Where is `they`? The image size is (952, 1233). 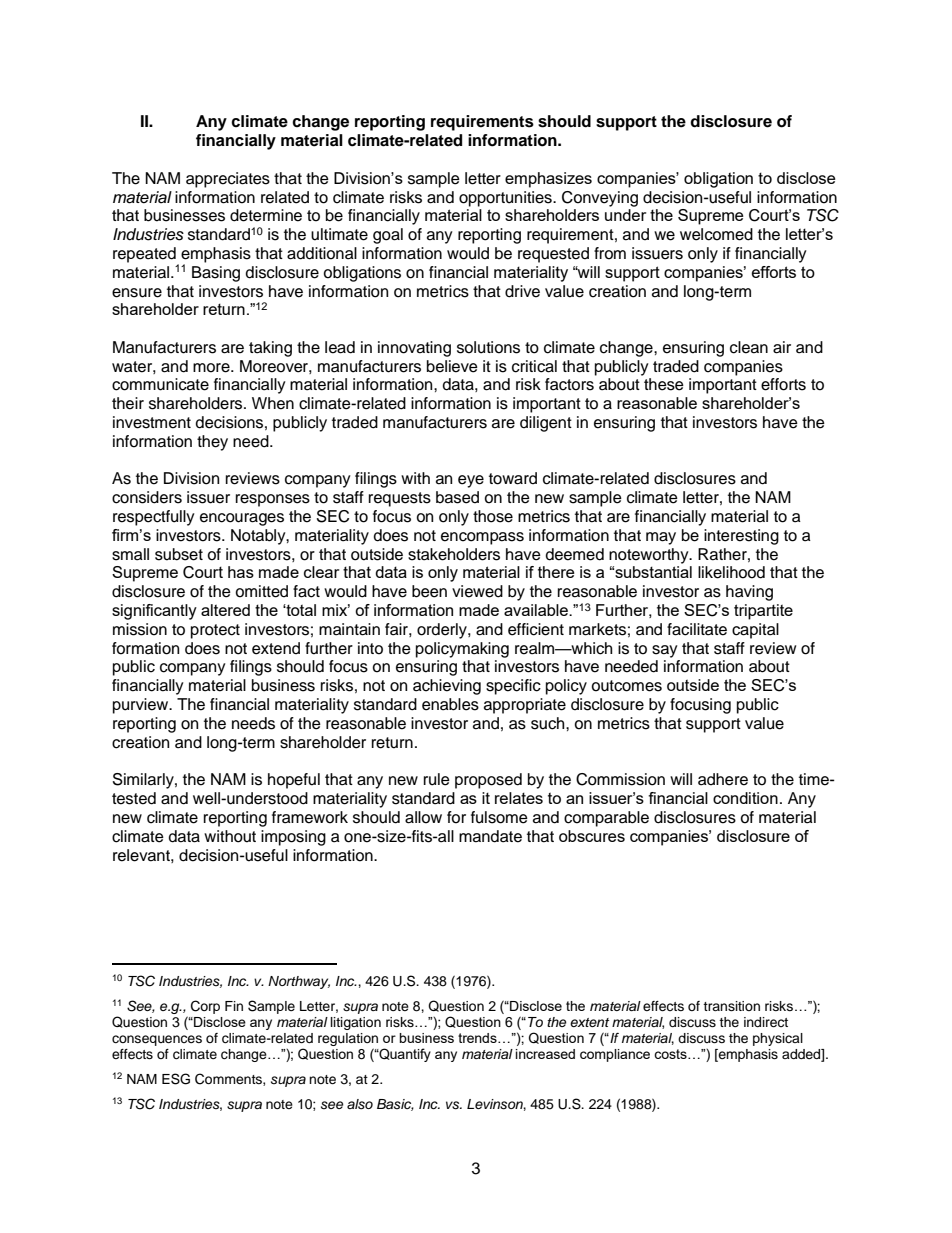
they is located at coordinates (212, 443).
